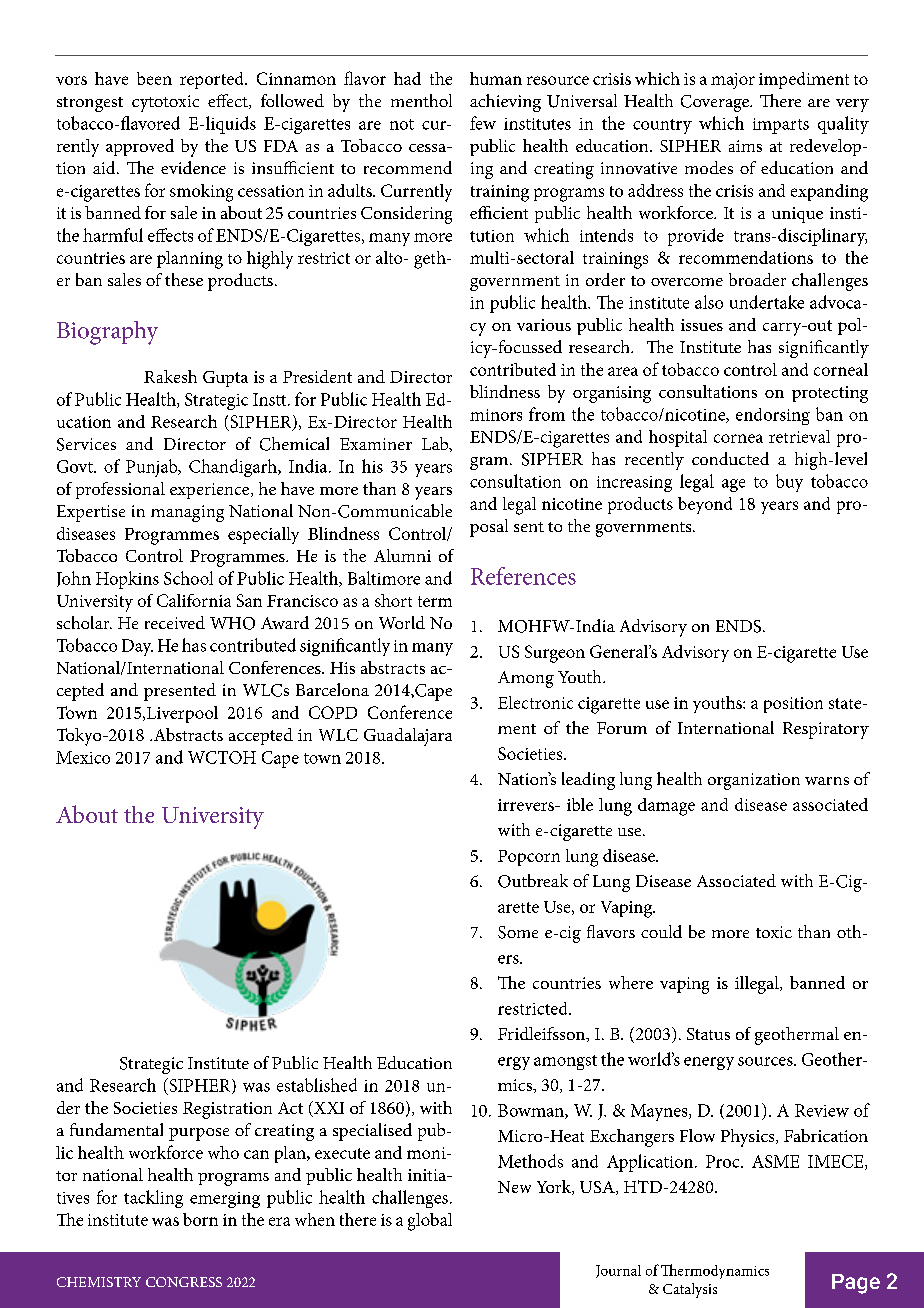 This page has width=924, height=1308. What do you see at coordinates (690, 1290) in the page?
I see `Catalysis` at bounding box center [690, 1290].
